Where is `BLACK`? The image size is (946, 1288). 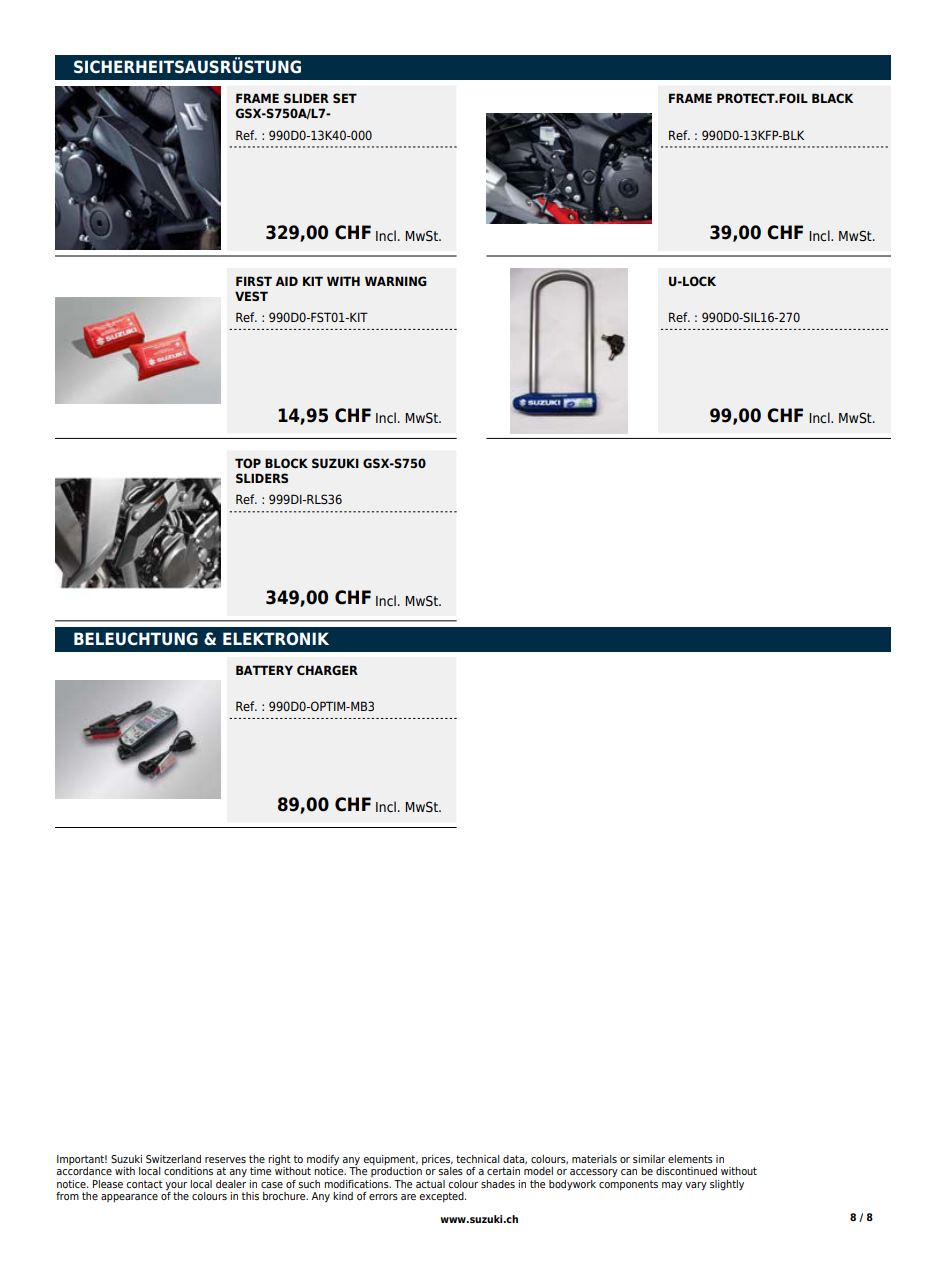
BLACK is located at coordinates (832, 98).
